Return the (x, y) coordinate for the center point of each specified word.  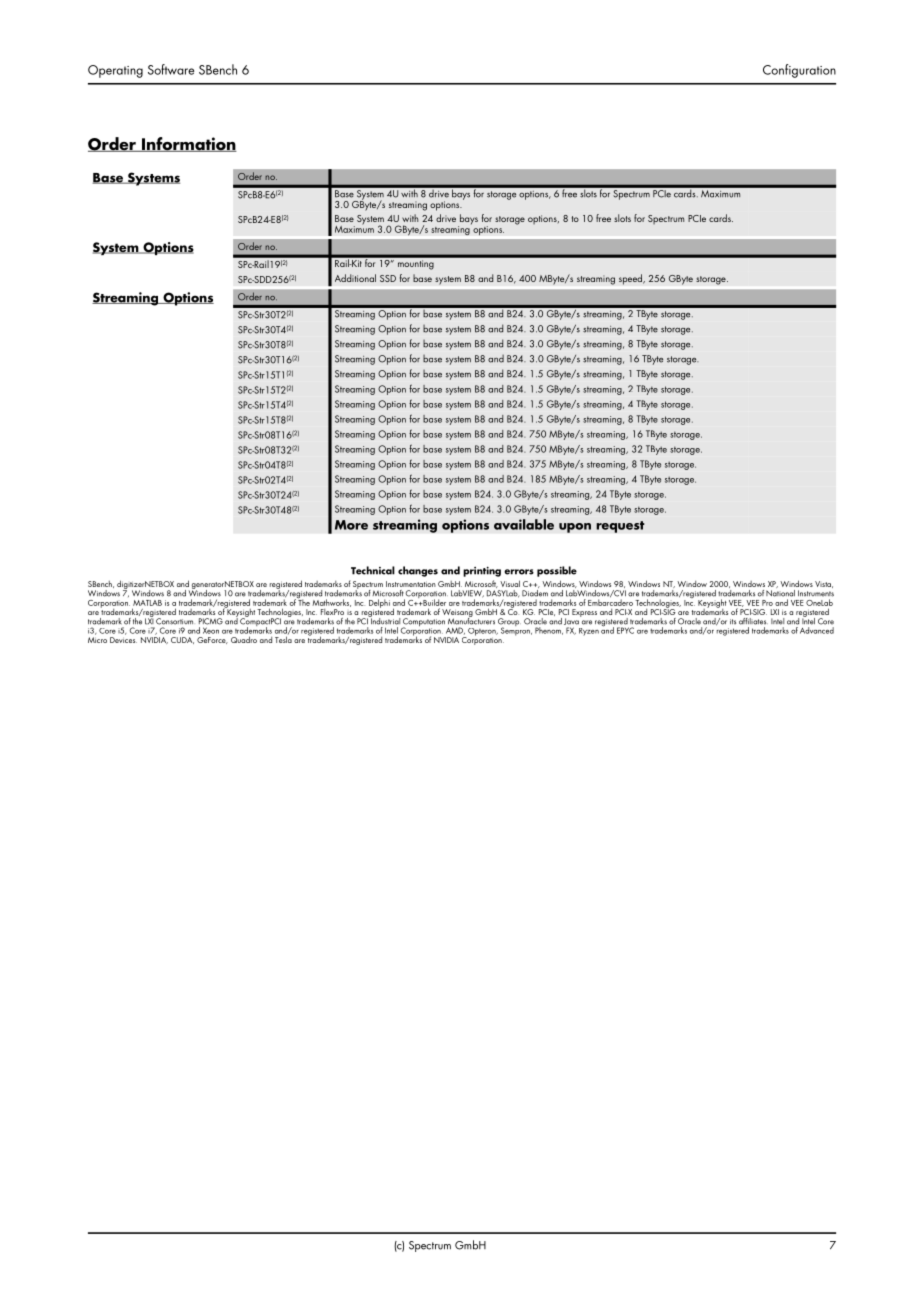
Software (171, 69)
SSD (388, 278)
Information (188, 144)
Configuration (799, 71)
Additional (355, 278)
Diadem (535, 592)
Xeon (211, 630)
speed (631, 279)
